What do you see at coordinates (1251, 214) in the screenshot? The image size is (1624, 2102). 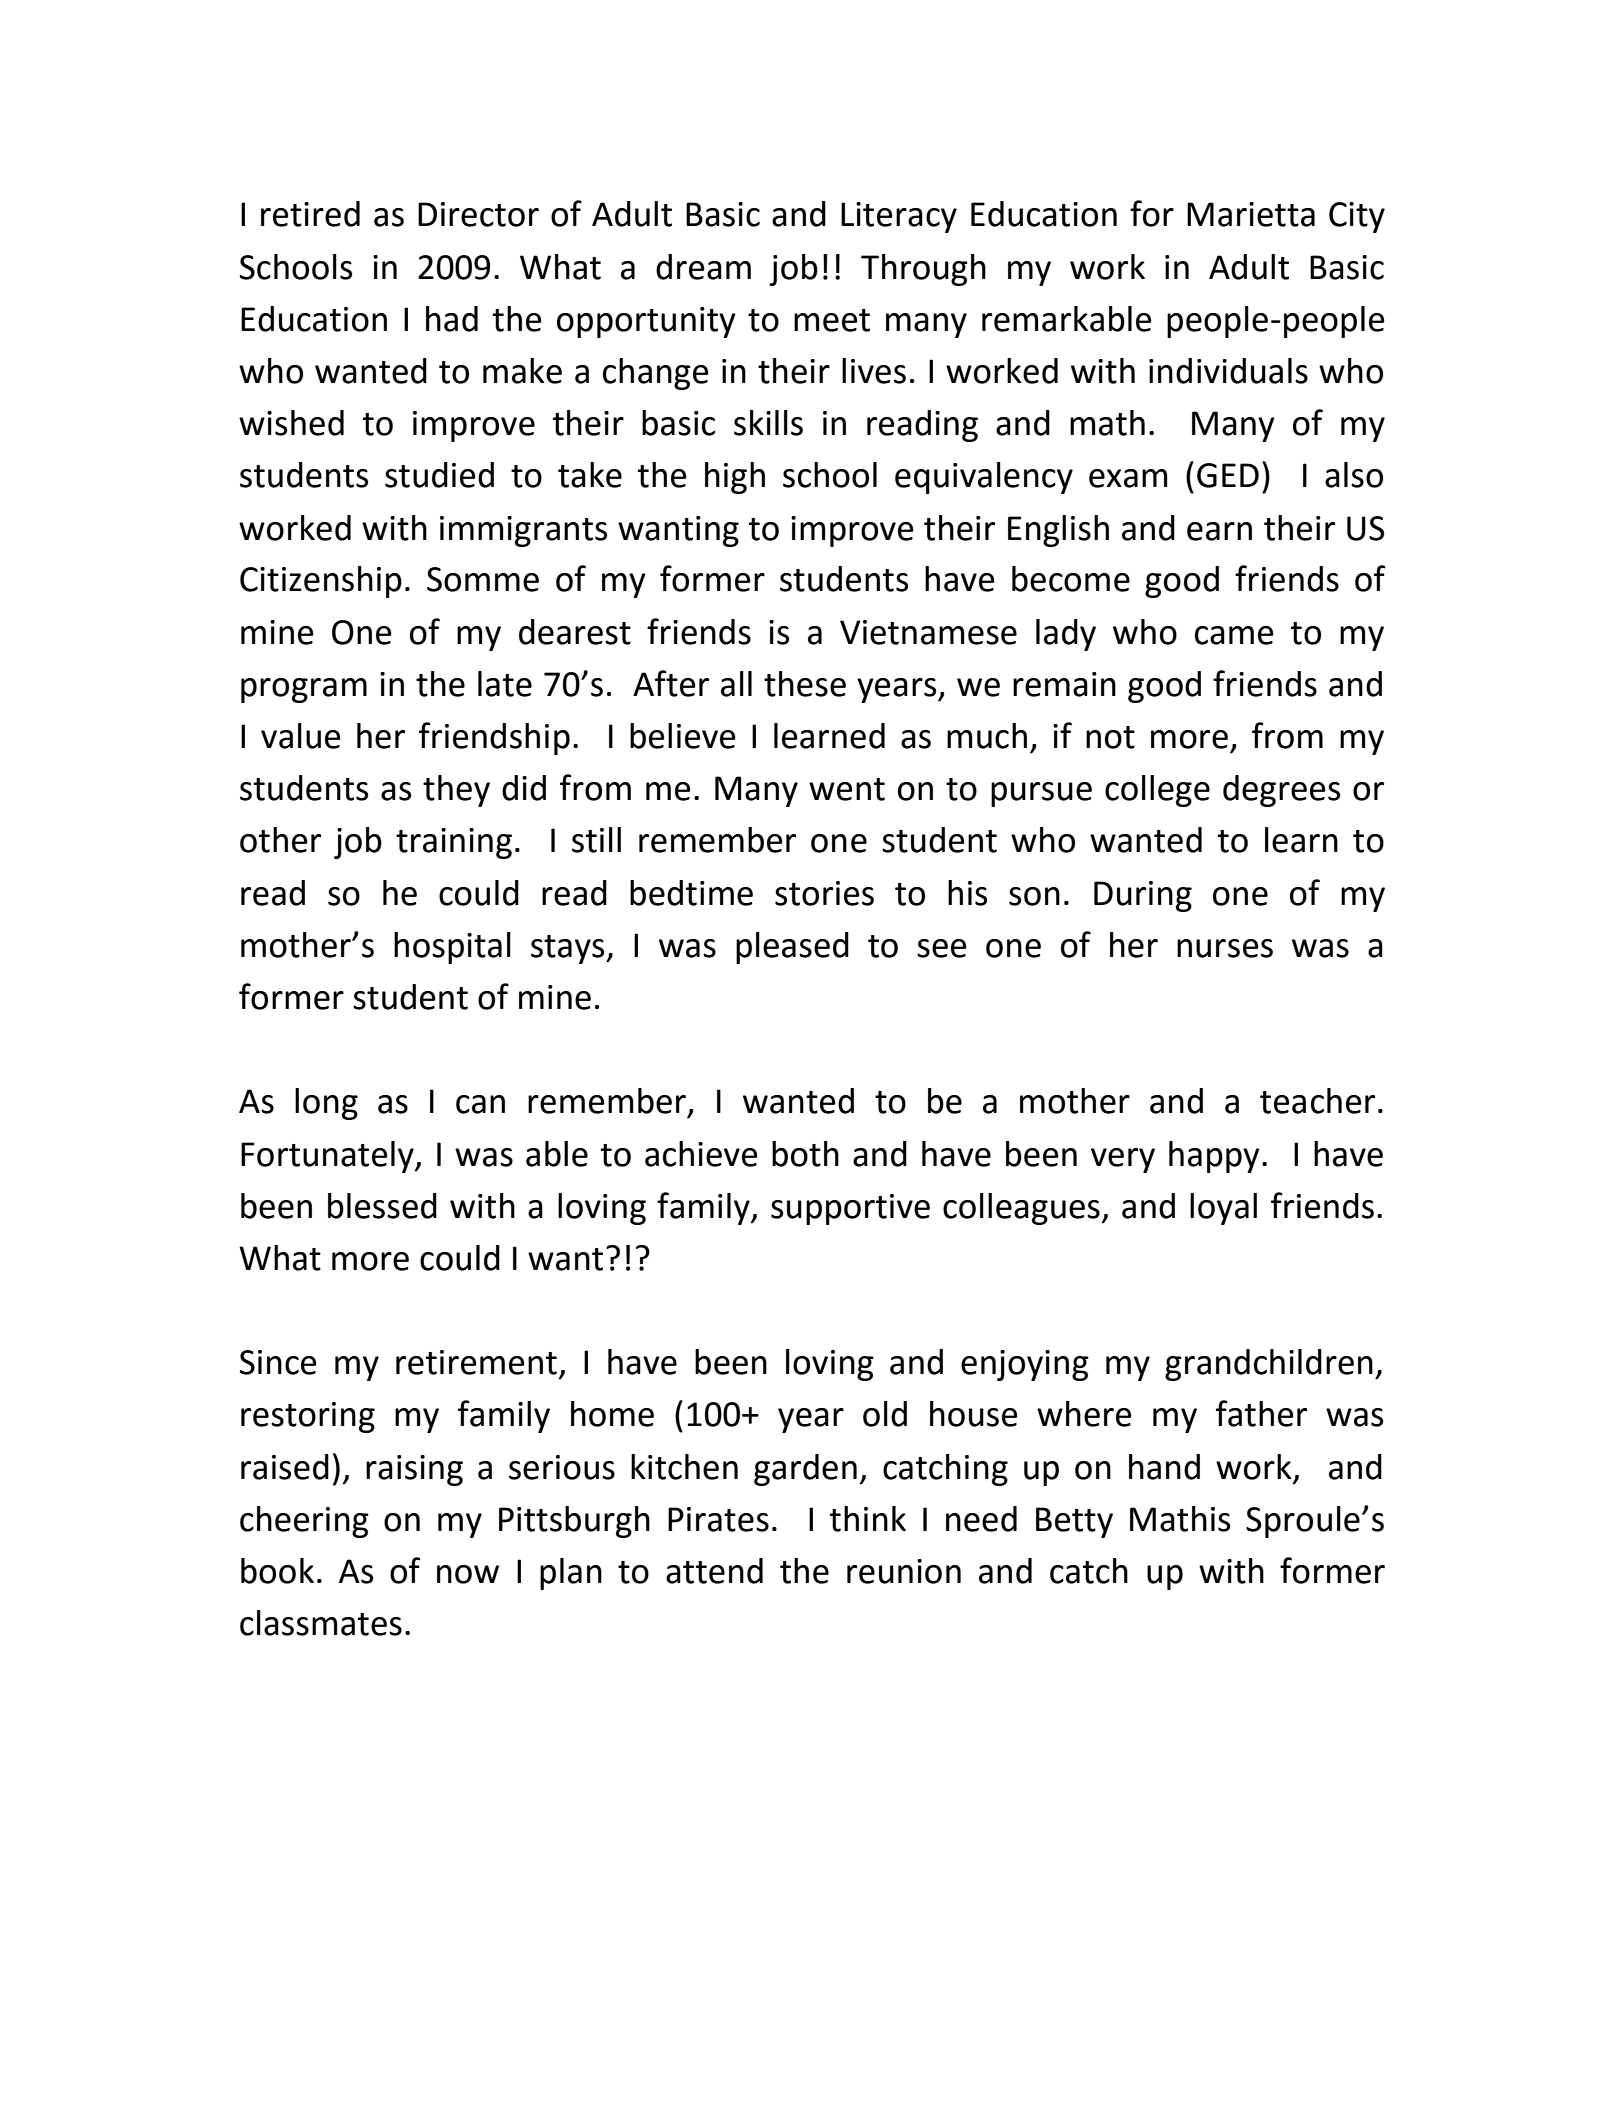 I see `Marietta` at bounding box center [1251, 214].
